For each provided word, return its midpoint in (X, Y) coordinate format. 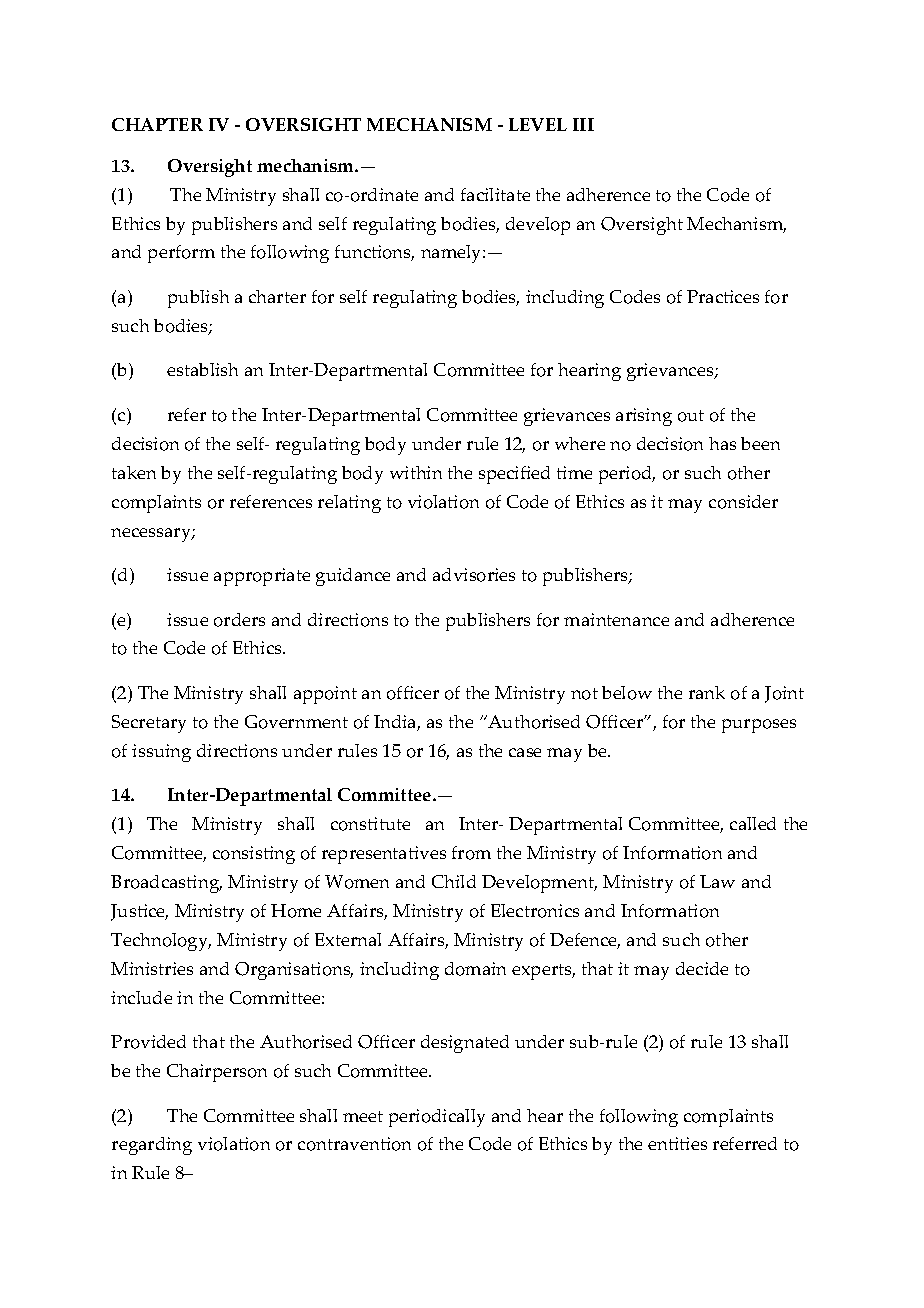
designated (465, 1044)
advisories (474, 575)
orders (239, 620)
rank (707, 692)
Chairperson (217, 1073)
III (583, 124)
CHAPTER (157, 124)
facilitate (495, 194)
